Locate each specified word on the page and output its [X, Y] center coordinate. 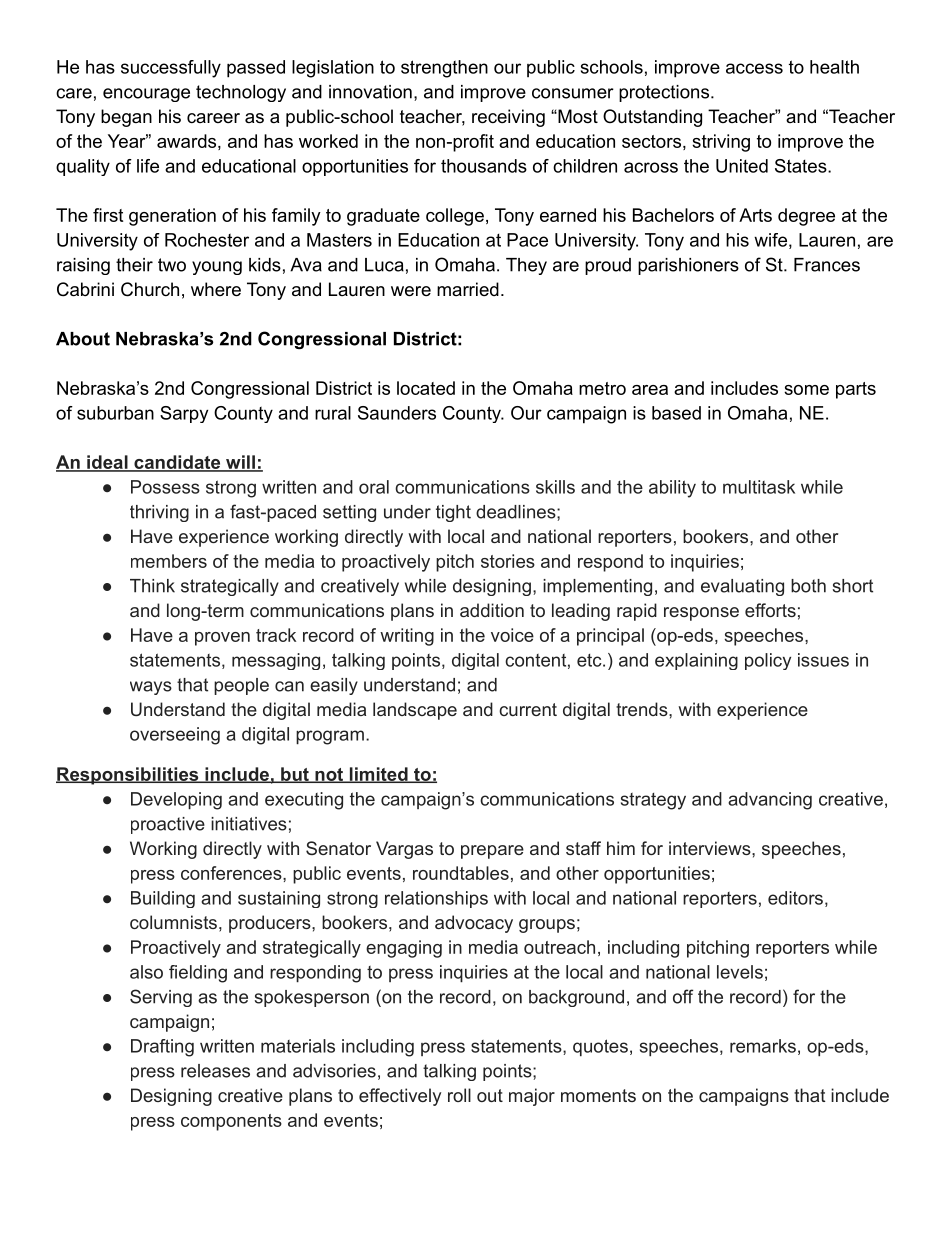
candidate [177, 463]
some [806, 390]
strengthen [444, 69]
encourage [146, 95]
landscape [415, 711]
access [754, 68]
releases [215, 1071]
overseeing [175, 736]
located [426, 388]
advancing [770, 801]
